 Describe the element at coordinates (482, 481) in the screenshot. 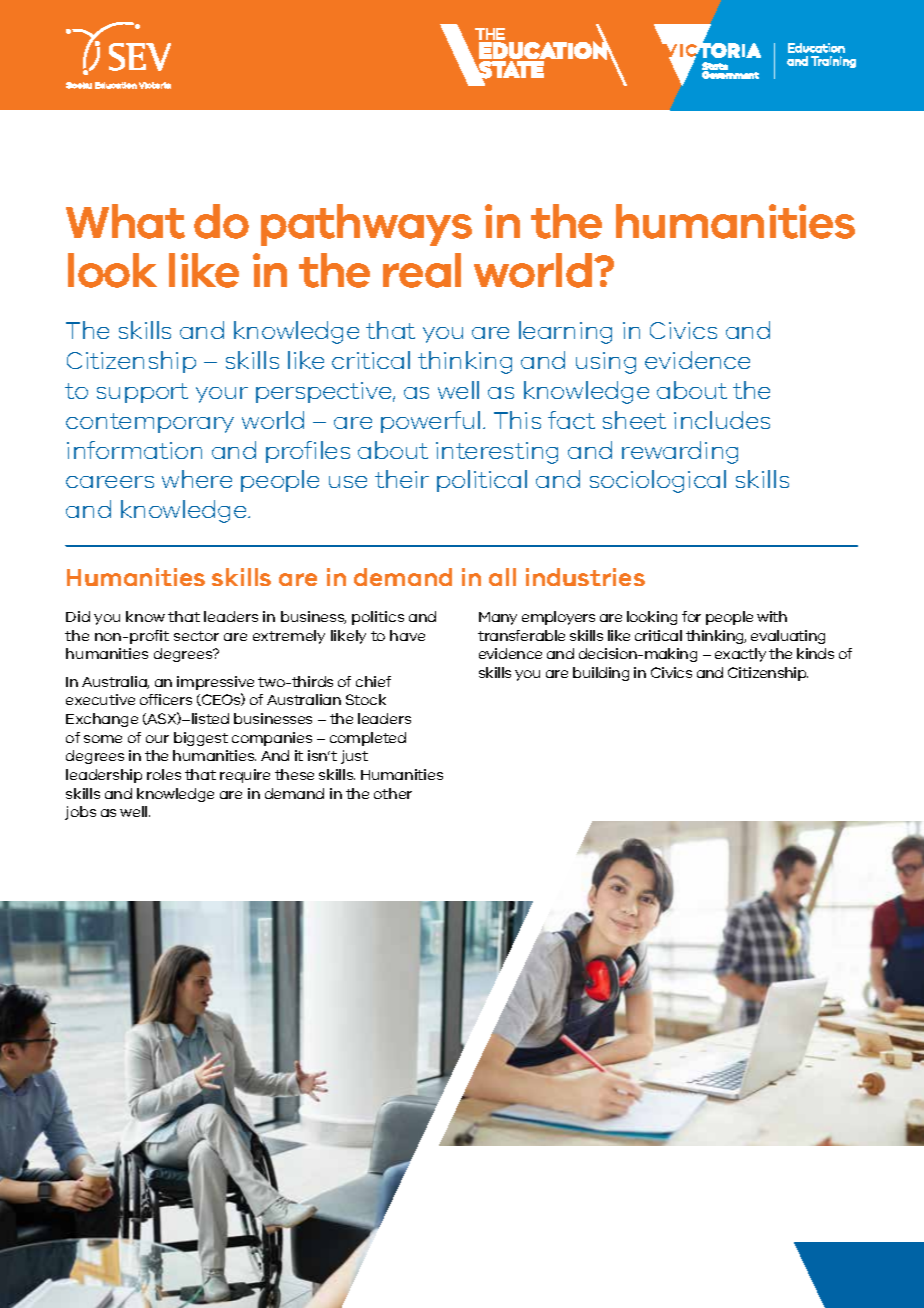

I see `political` at that location.
